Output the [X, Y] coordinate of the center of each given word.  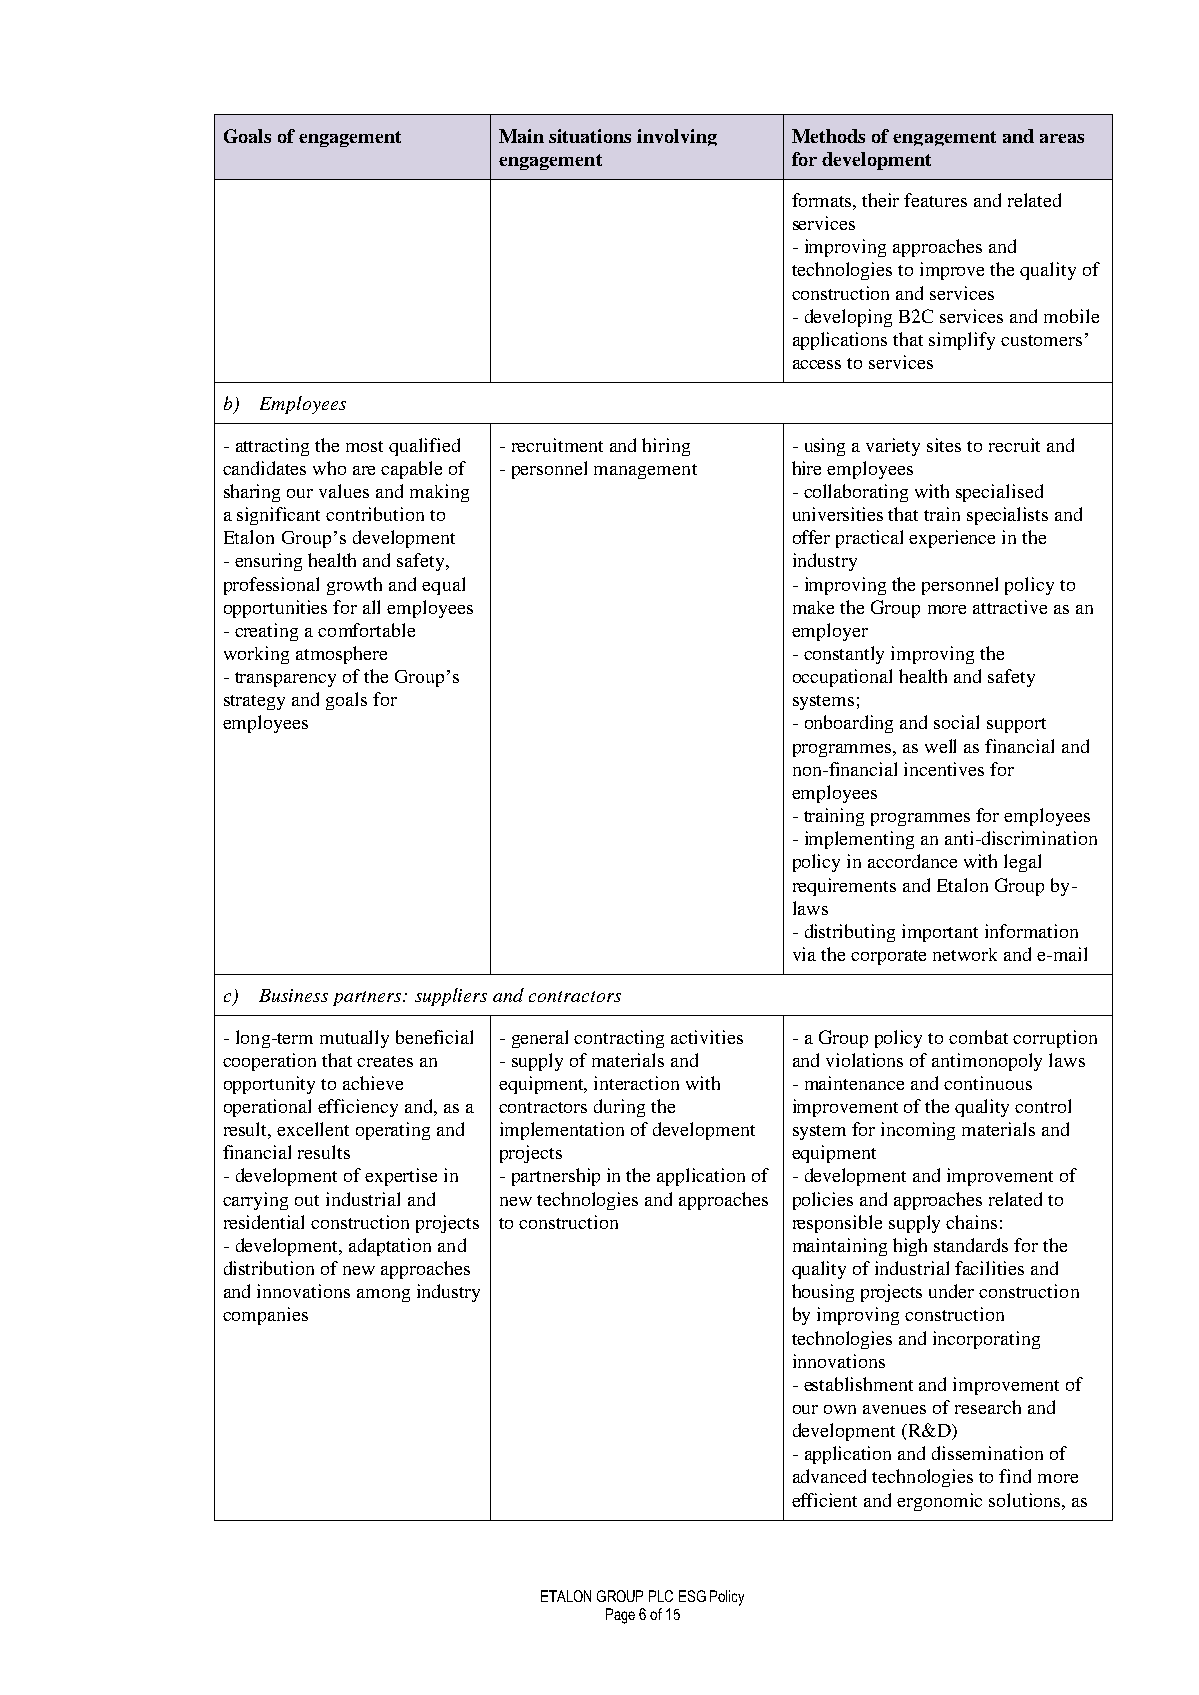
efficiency [358, 1108]
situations [590, 136]
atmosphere [341, 655]
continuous [988, 1083]
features [935, 200]
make [813, 607]
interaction [636, 1083]
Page [620, 1616]
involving [677, 137]
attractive [1010, 607]
